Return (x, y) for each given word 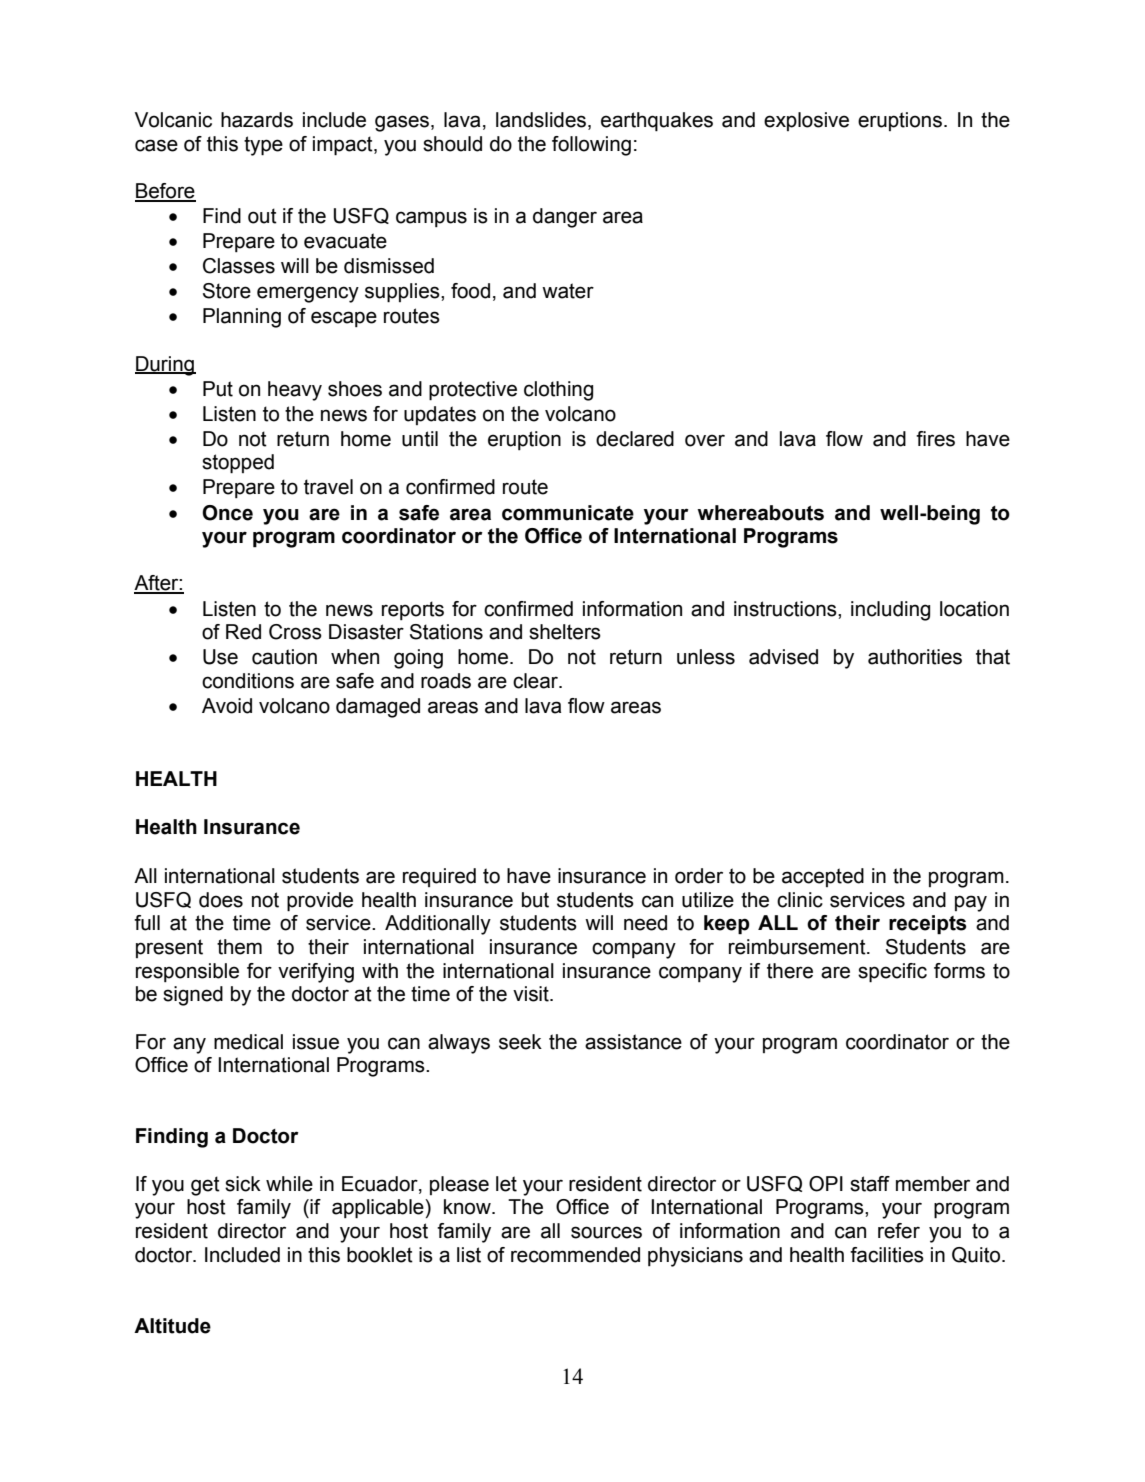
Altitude (172, 1326)
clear (536, 681)
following (591, 146)
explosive (806, 121)
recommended (575, 1255)
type (263, 146)
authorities (915, 657)
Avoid (227, 706)
